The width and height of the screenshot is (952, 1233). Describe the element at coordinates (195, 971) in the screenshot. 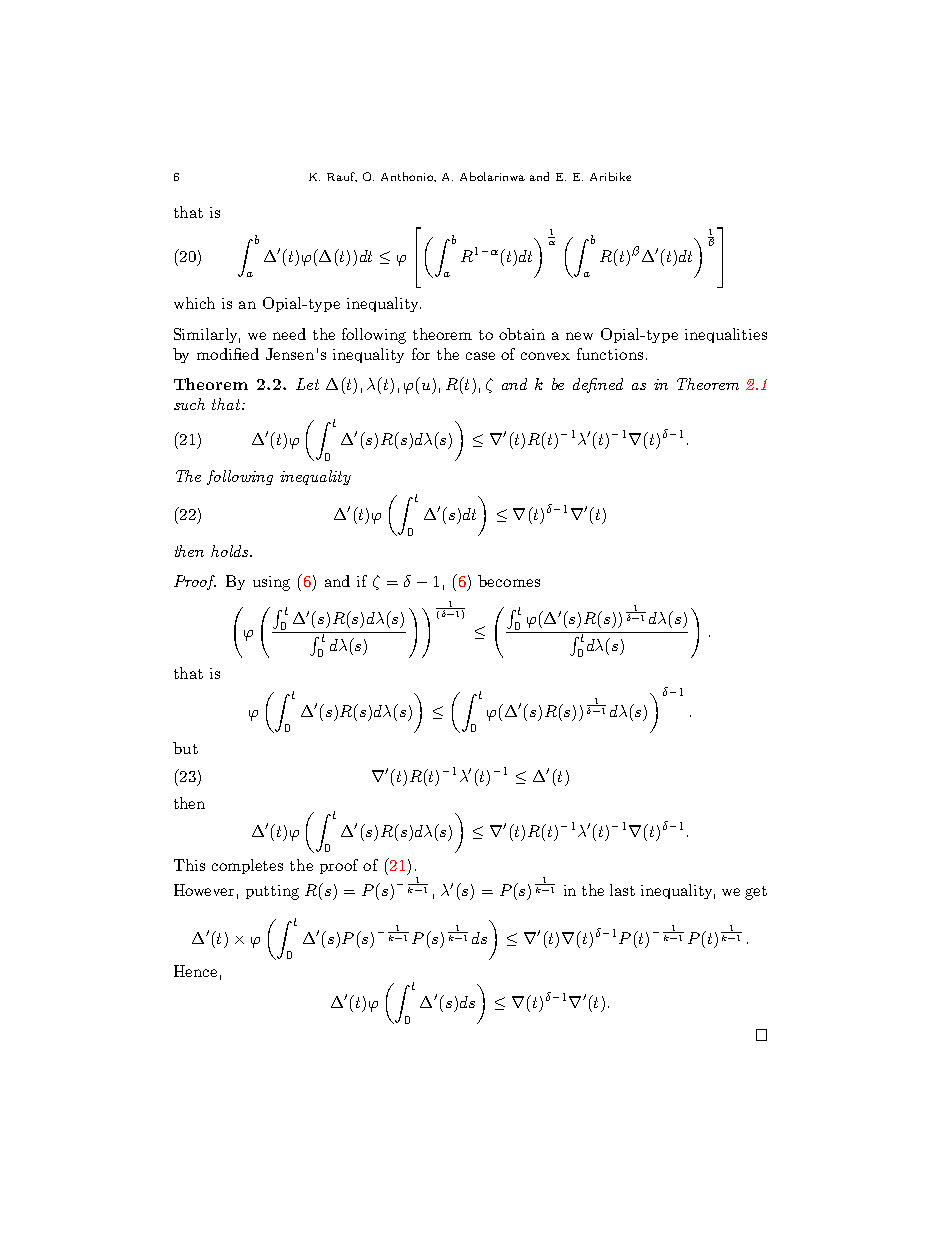

I see `Hence` at that location.
